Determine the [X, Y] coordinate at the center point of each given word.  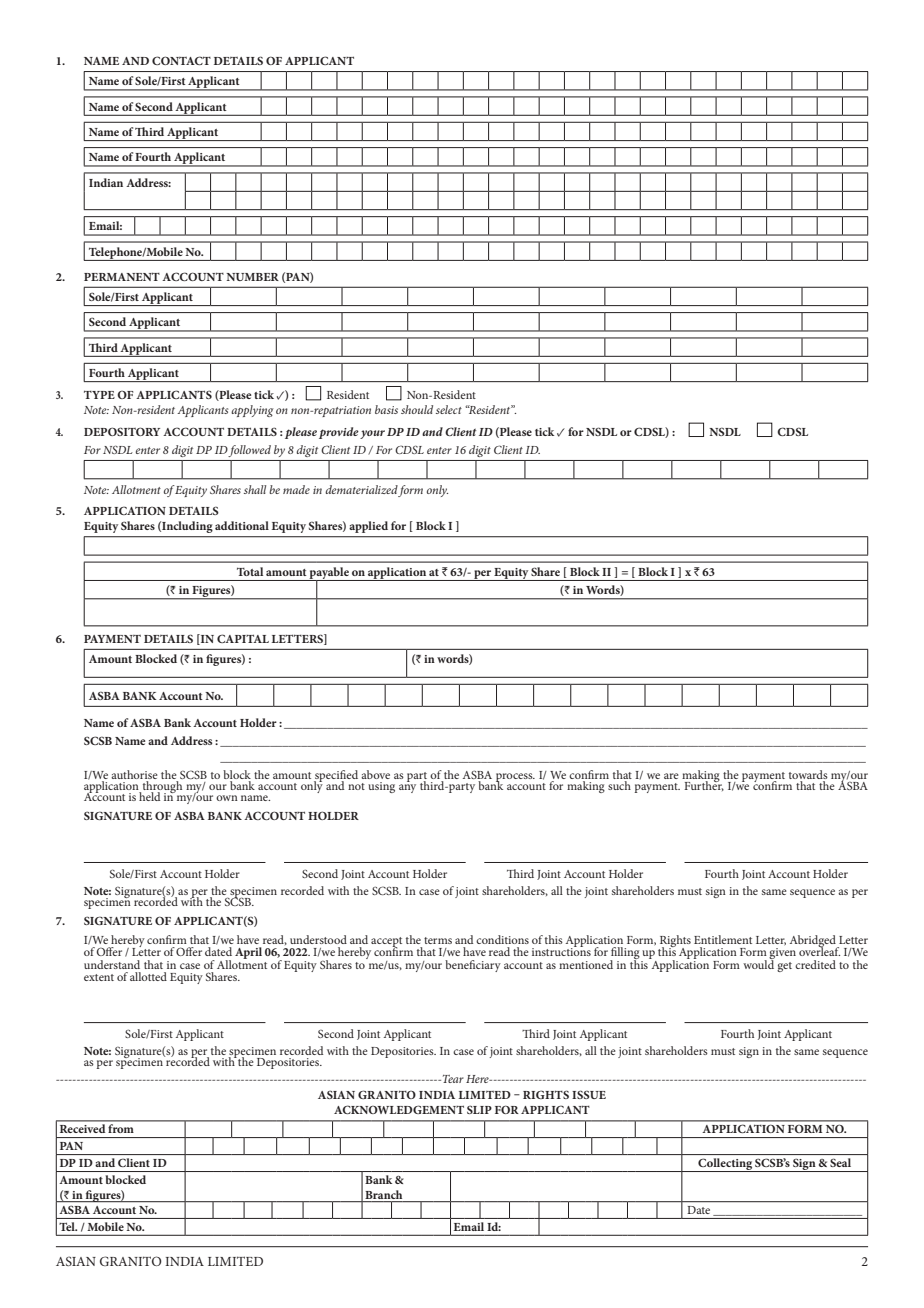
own [227, 798]
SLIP [479, 1109]
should [417, 409]
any [407, 788]
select [449, 409]
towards [808, 774]
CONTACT [181, 60]
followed [249, 451]
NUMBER [252, 277]
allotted [148, 976]
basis [386, 409]
